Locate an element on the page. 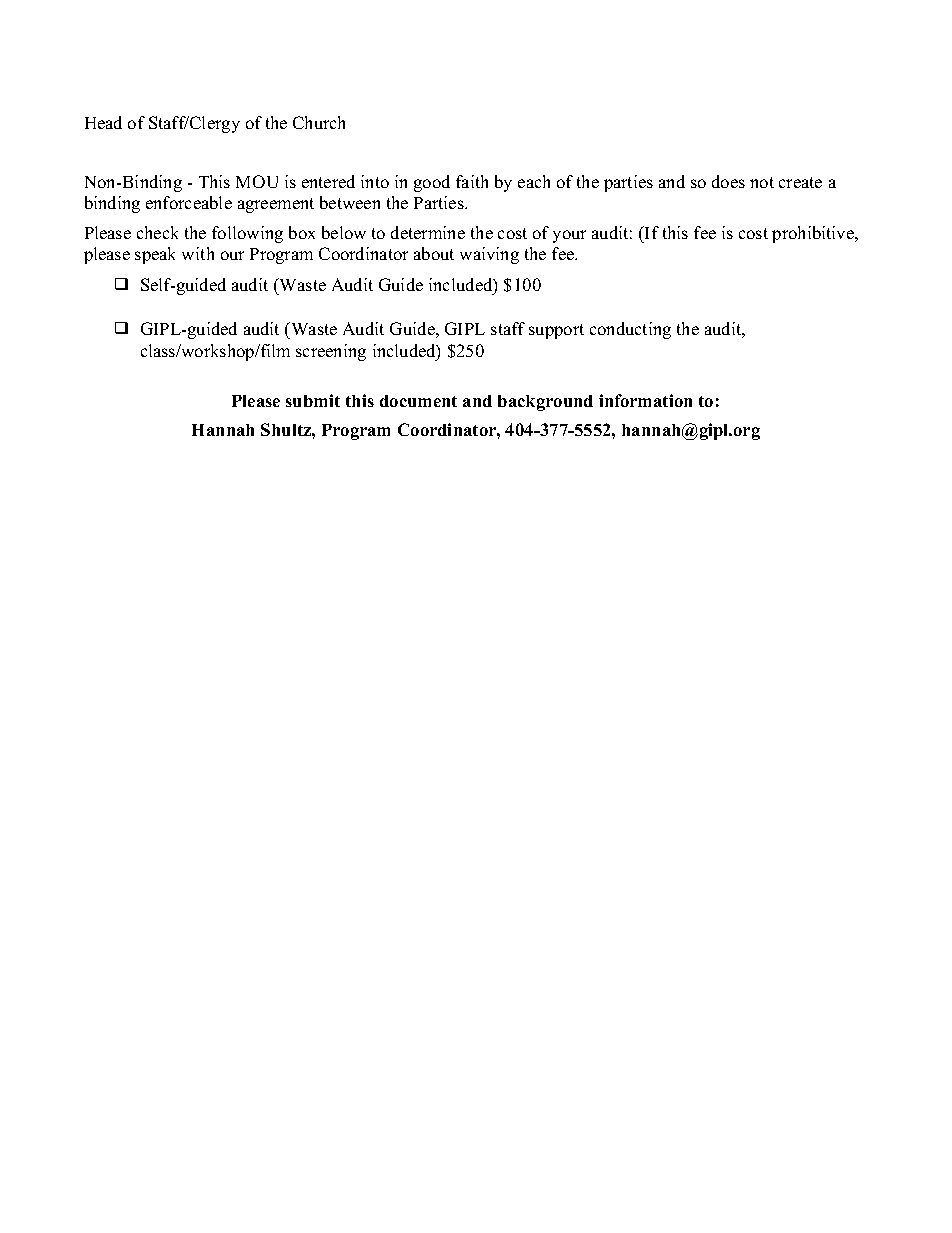 Image resolution: width=952 pixels, height=1233 pixels. waiving is located at coordinates (489, 255).
